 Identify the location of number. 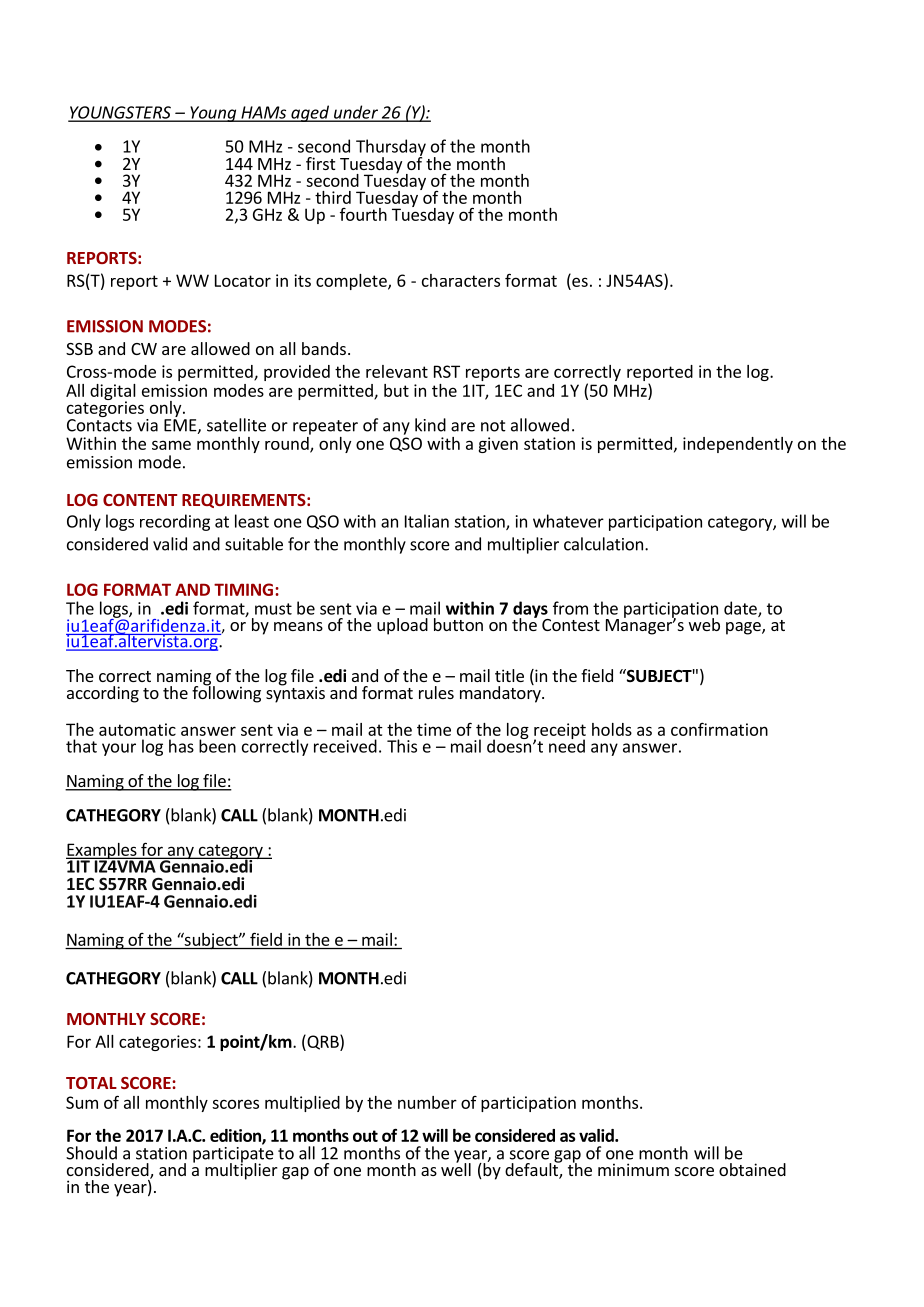
(427, 1102).
